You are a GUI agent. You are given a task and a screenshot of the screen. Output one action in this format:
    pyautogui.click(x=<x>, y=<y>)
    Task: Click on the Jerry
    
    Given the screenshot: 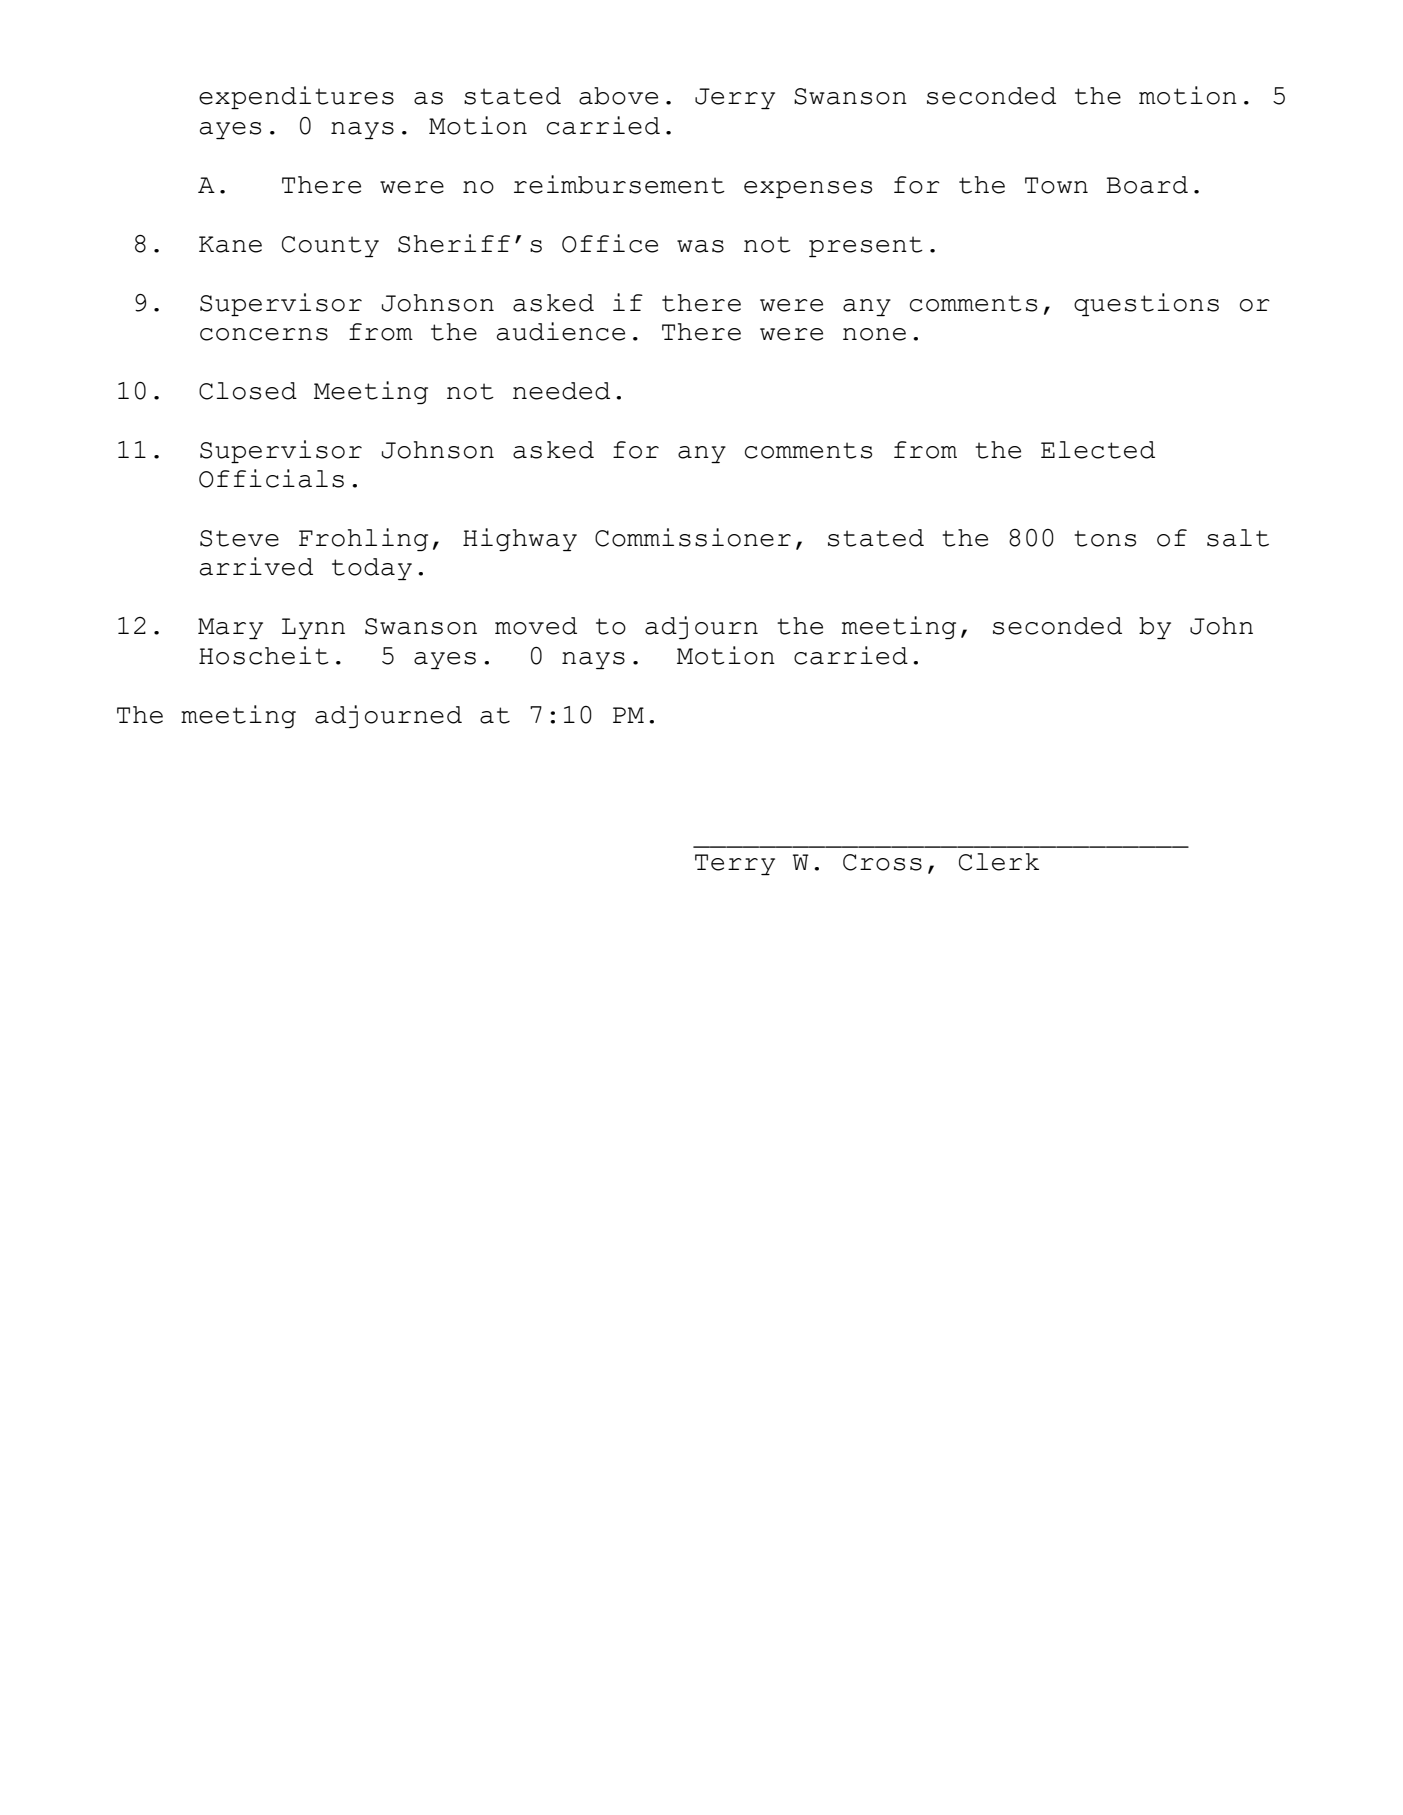 What is the action you would take?
    pyautogui.click(x=735, y=98)
